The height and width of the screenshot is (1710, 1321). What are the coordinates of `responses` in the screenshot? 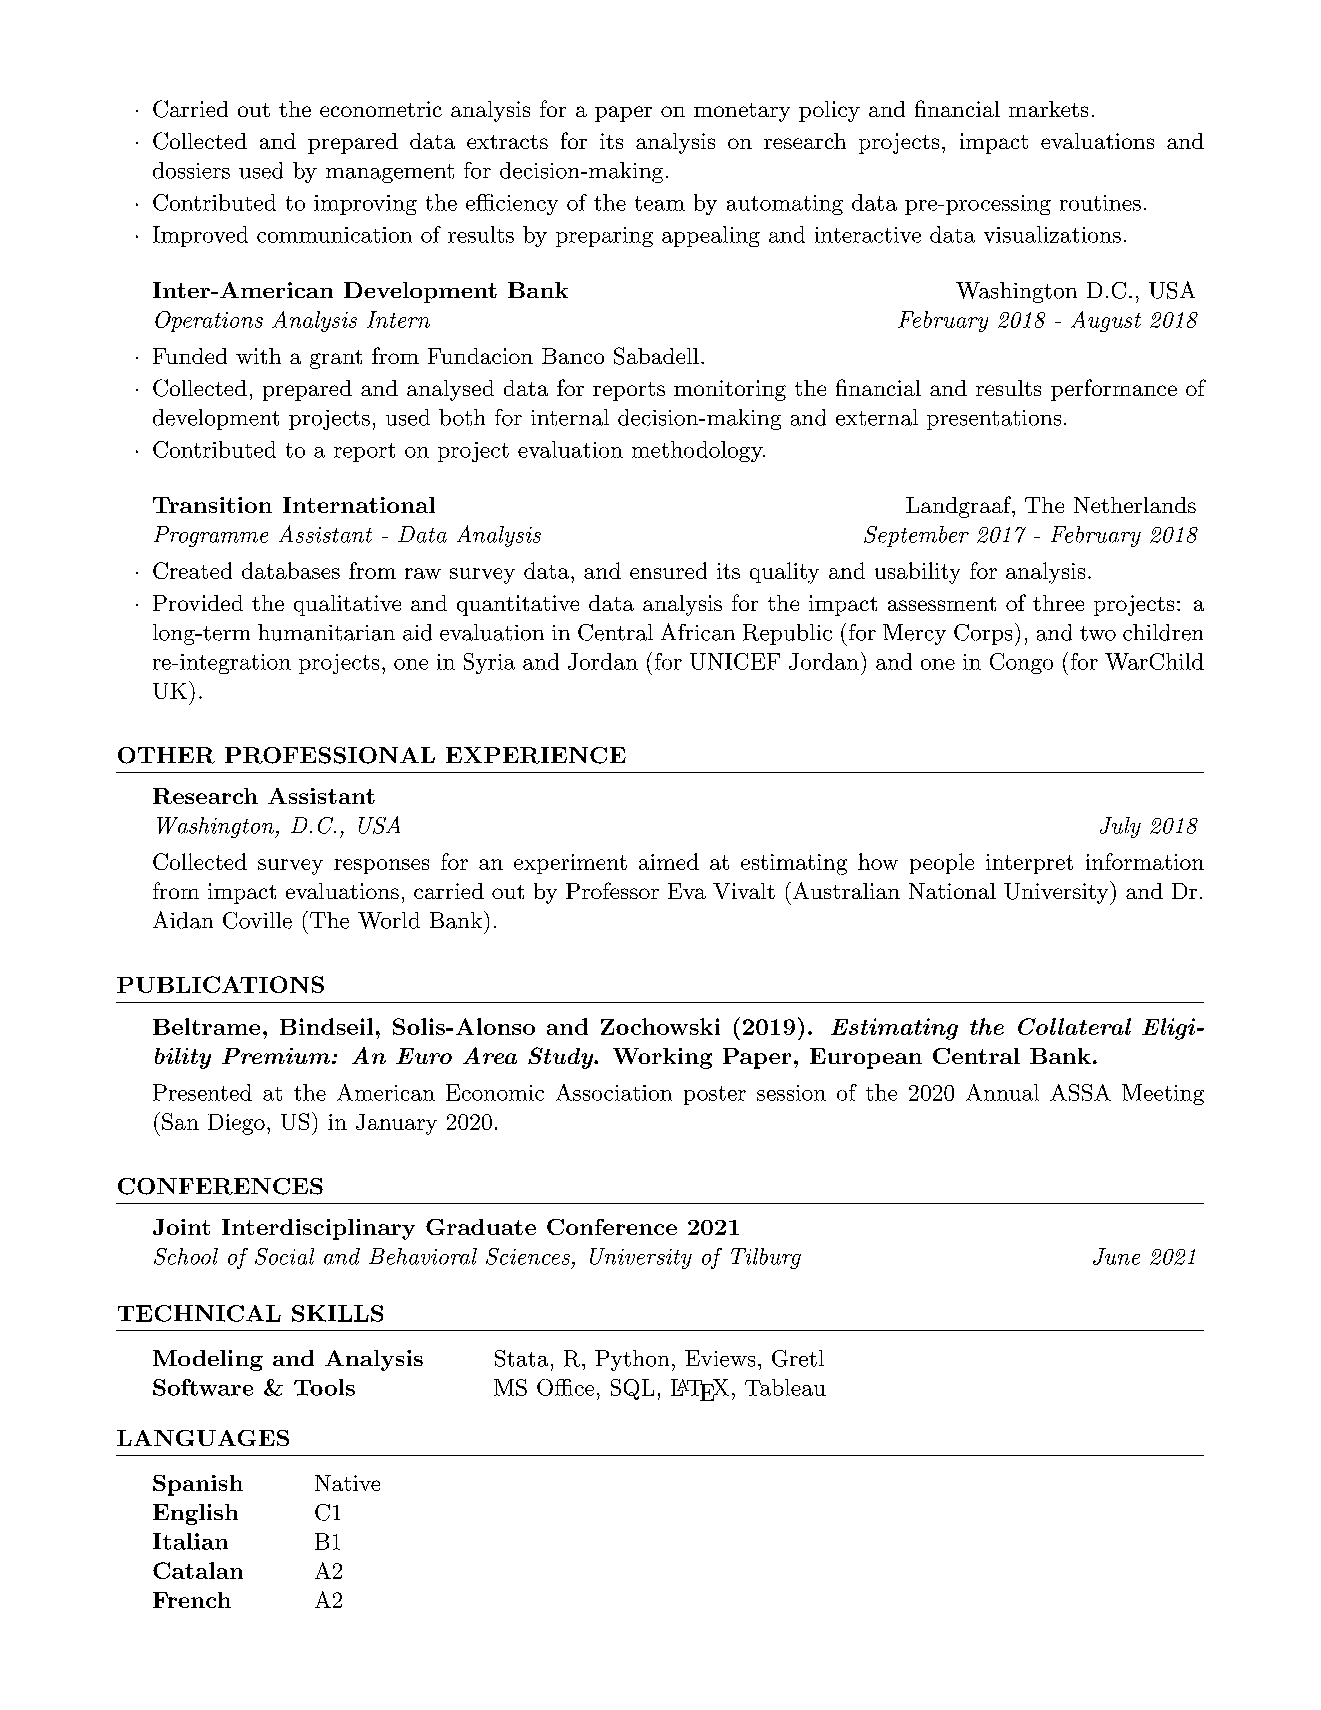 It's located at (381, 866).
